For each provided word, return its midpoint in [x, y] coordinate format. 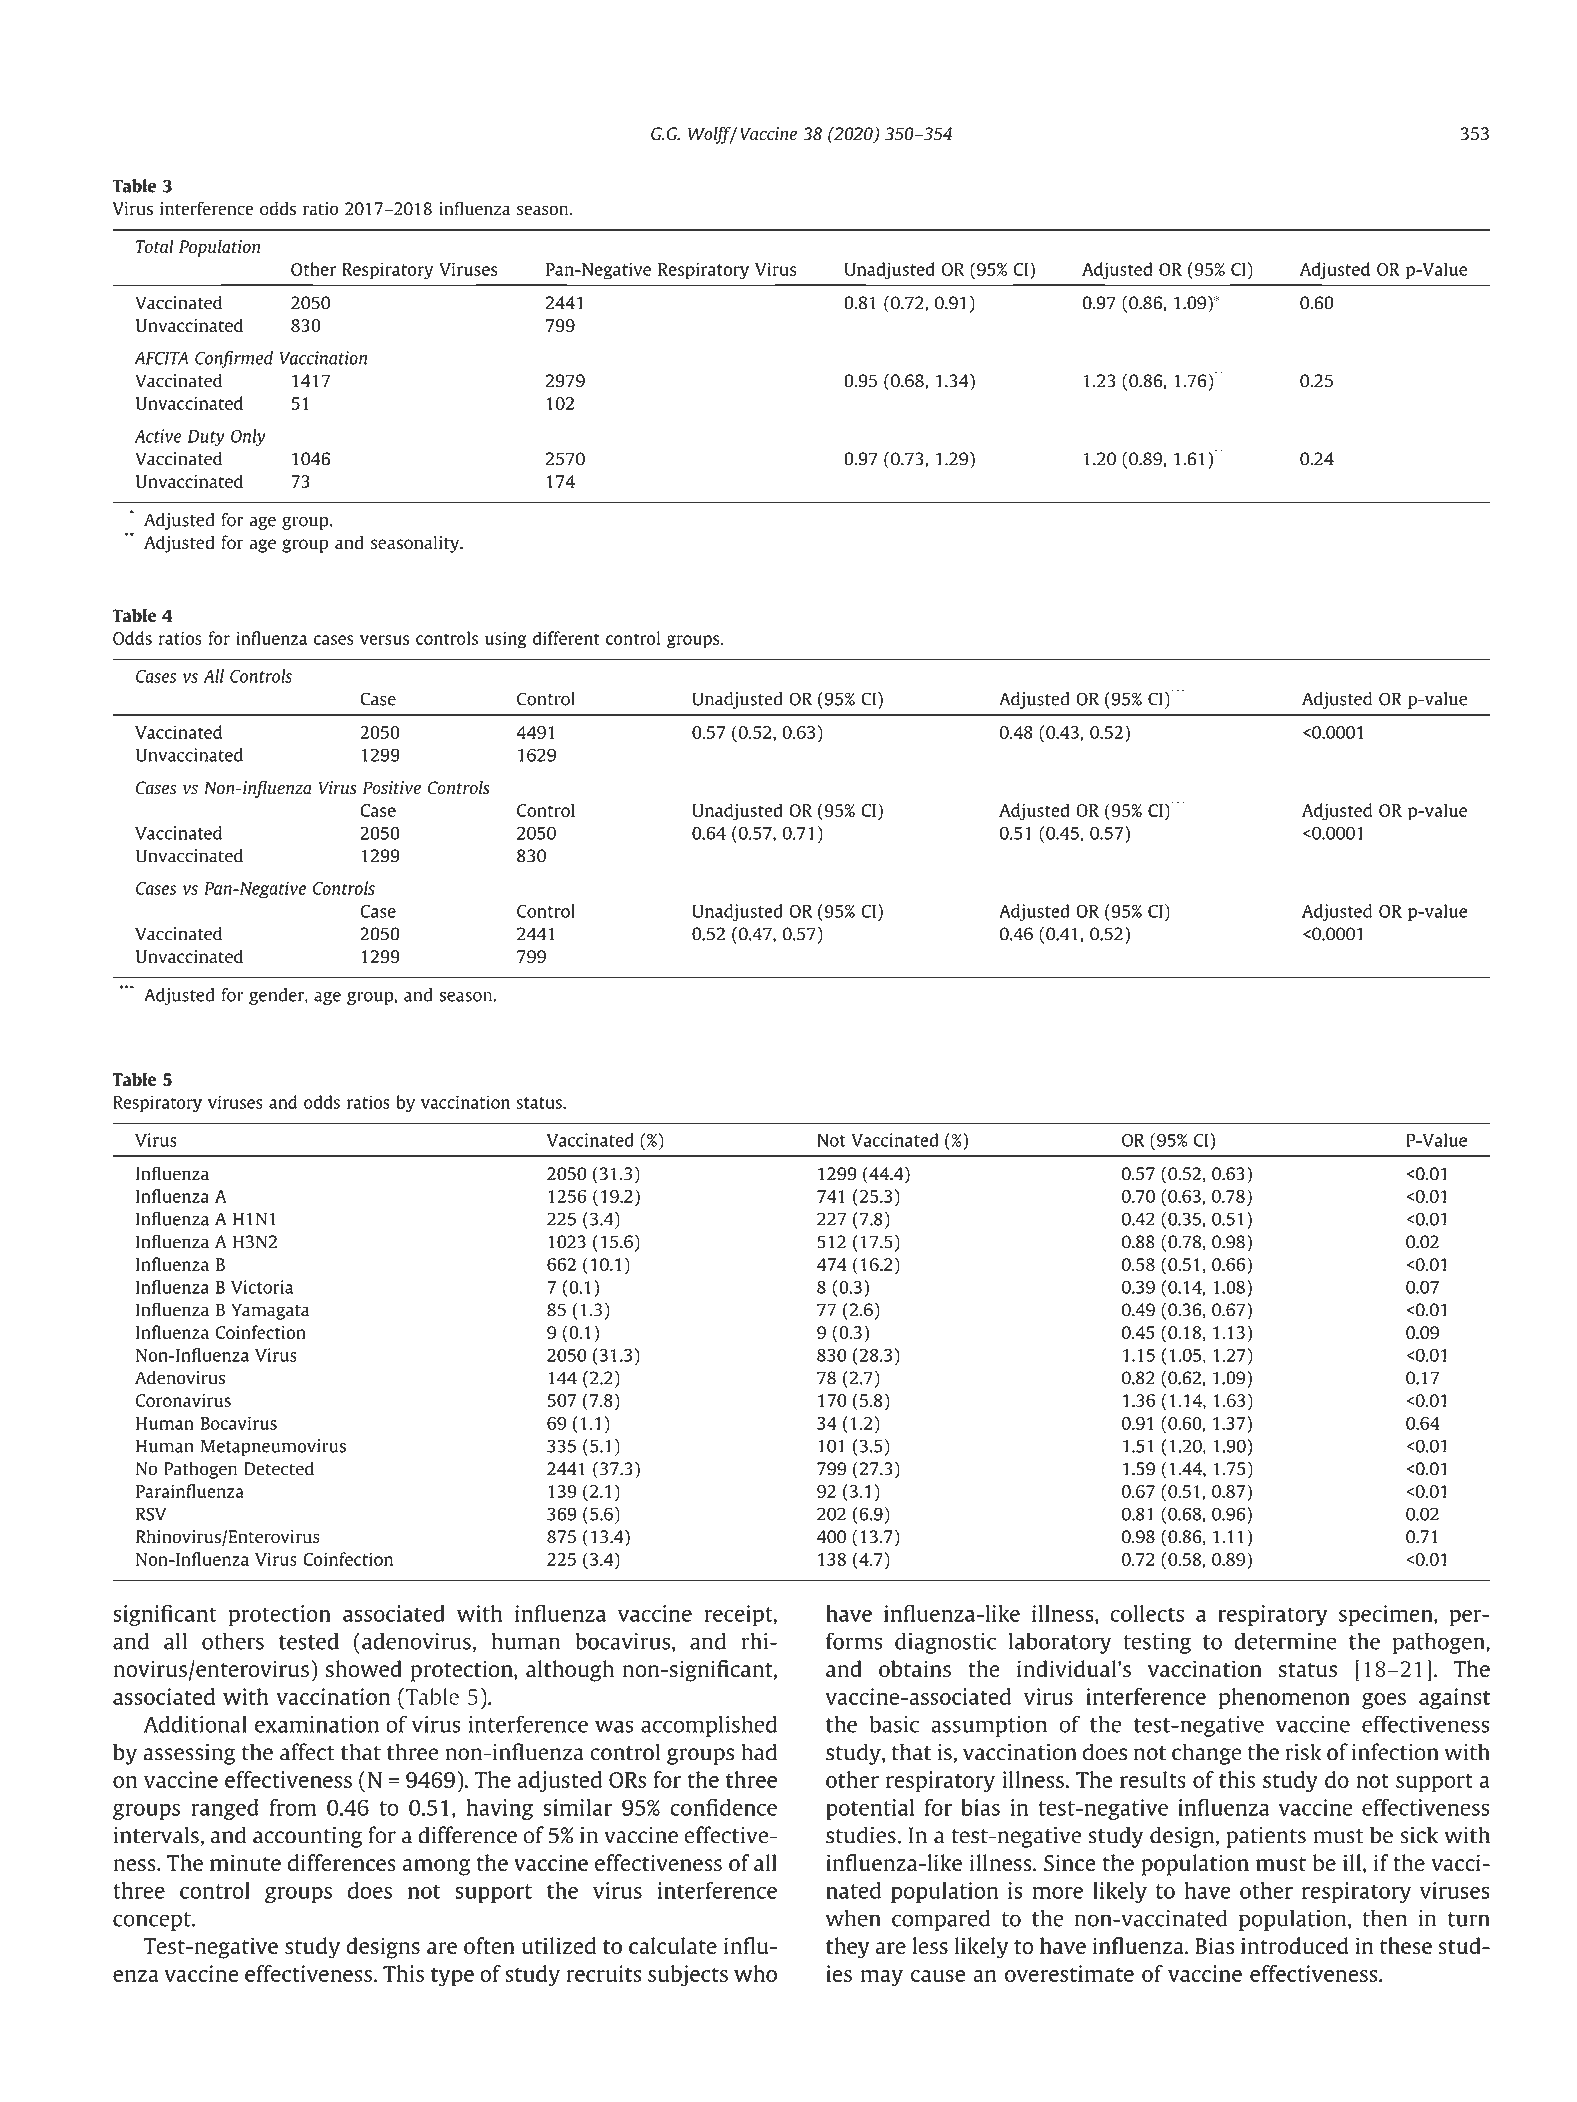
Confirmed [234, 359]
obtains [915, 1668]
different [566, 638]
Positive [392, 788]
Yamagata [270, 1311]
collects [1147, 1613]
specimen [1387, 1615]
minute [245, 1862]
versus [384, 640]
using [506, 640]
